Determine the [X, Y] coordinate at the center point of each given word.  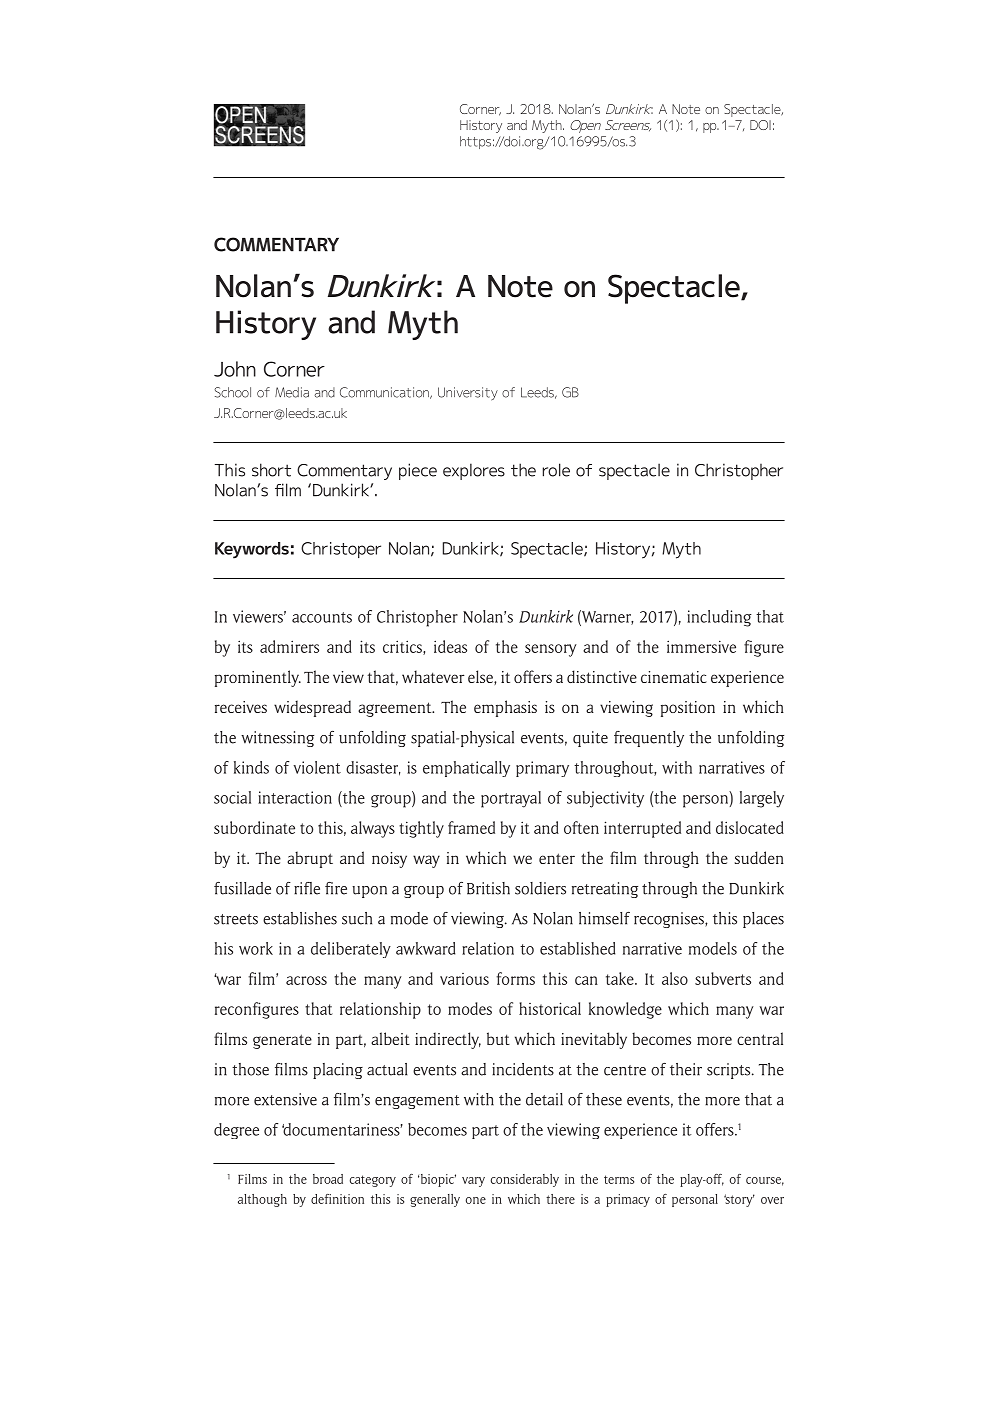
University [468, 394]
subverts [723, 978]
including [719, 618]
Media [292, 392]
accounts [322, 617]
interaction [295, 797]
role [556, 470]
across [306, 980]
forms [516, 978]
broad [328, 1179]
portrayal [511, 799]
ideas [450, 646]
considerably [525, 1180]
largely [762, 799]
